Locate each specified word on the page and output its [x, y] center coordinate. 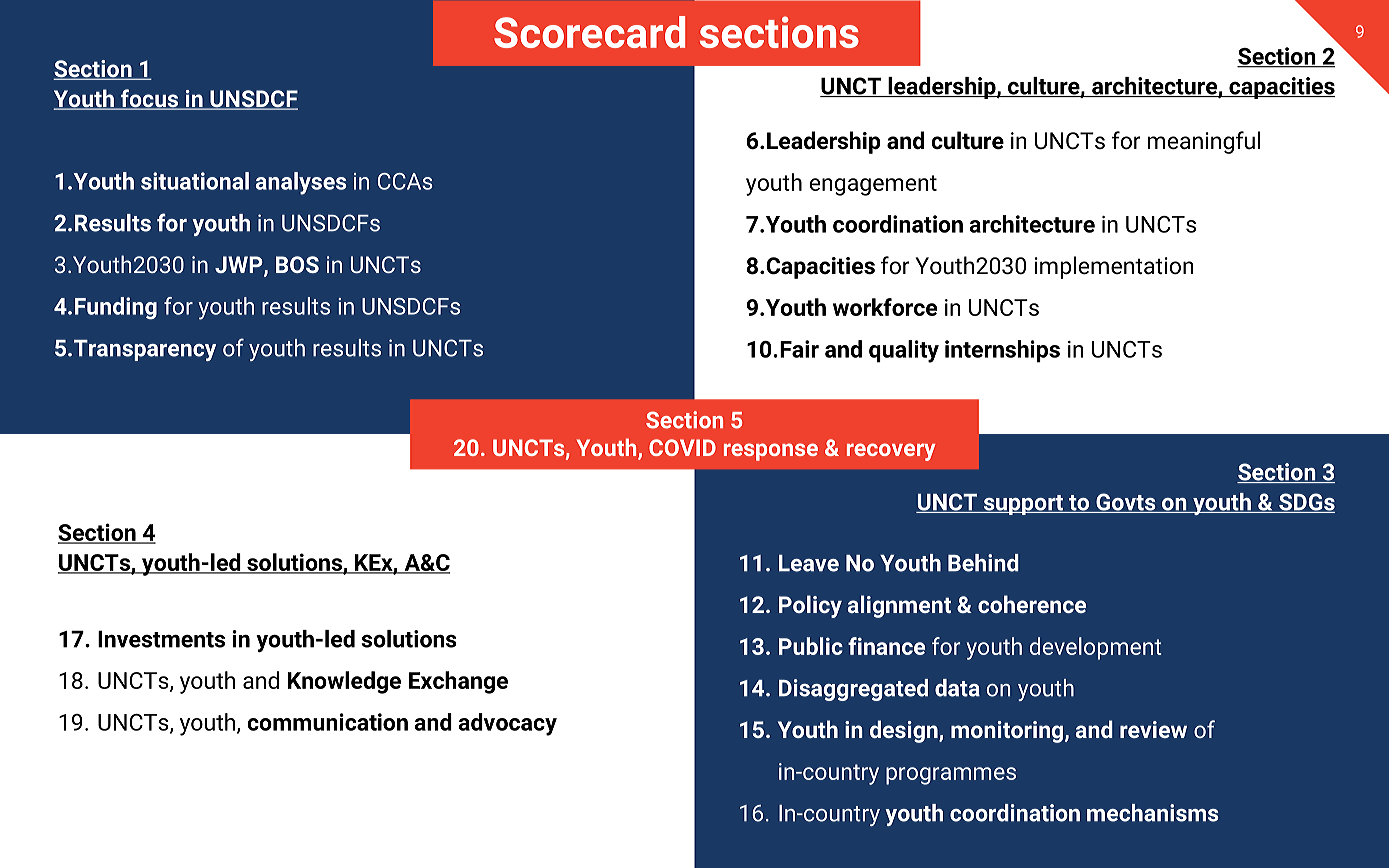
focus [149, 99]
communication [327, 722]
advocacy [508, 724]
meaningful [1204, 142]
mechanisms [1153, 813]
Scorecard [589, 32]
